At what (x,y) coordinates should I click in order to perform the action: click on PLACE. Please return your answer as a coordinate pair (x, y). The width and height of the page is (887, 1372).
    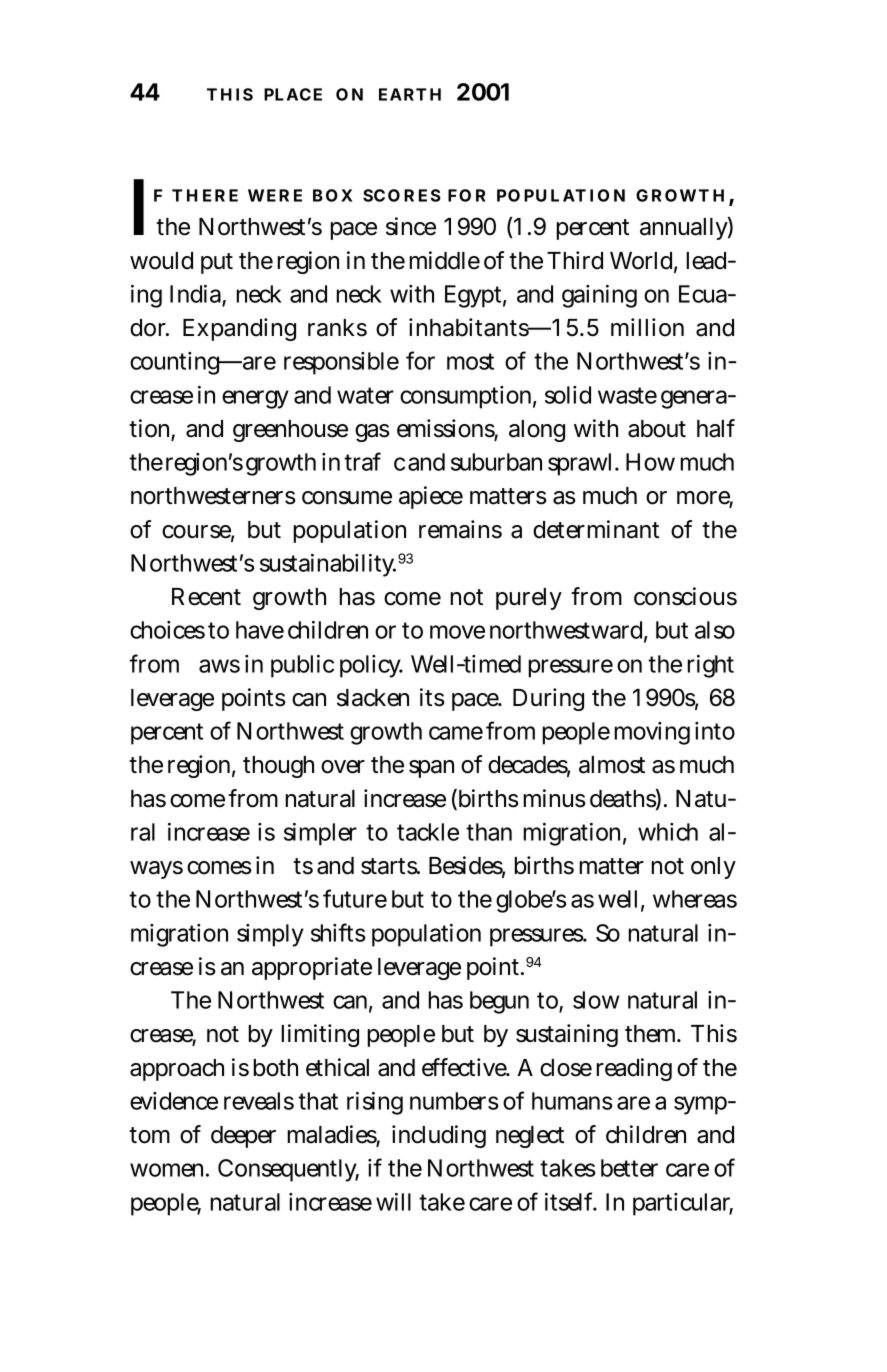
    Looking at the image, I should click on (293, 94).
